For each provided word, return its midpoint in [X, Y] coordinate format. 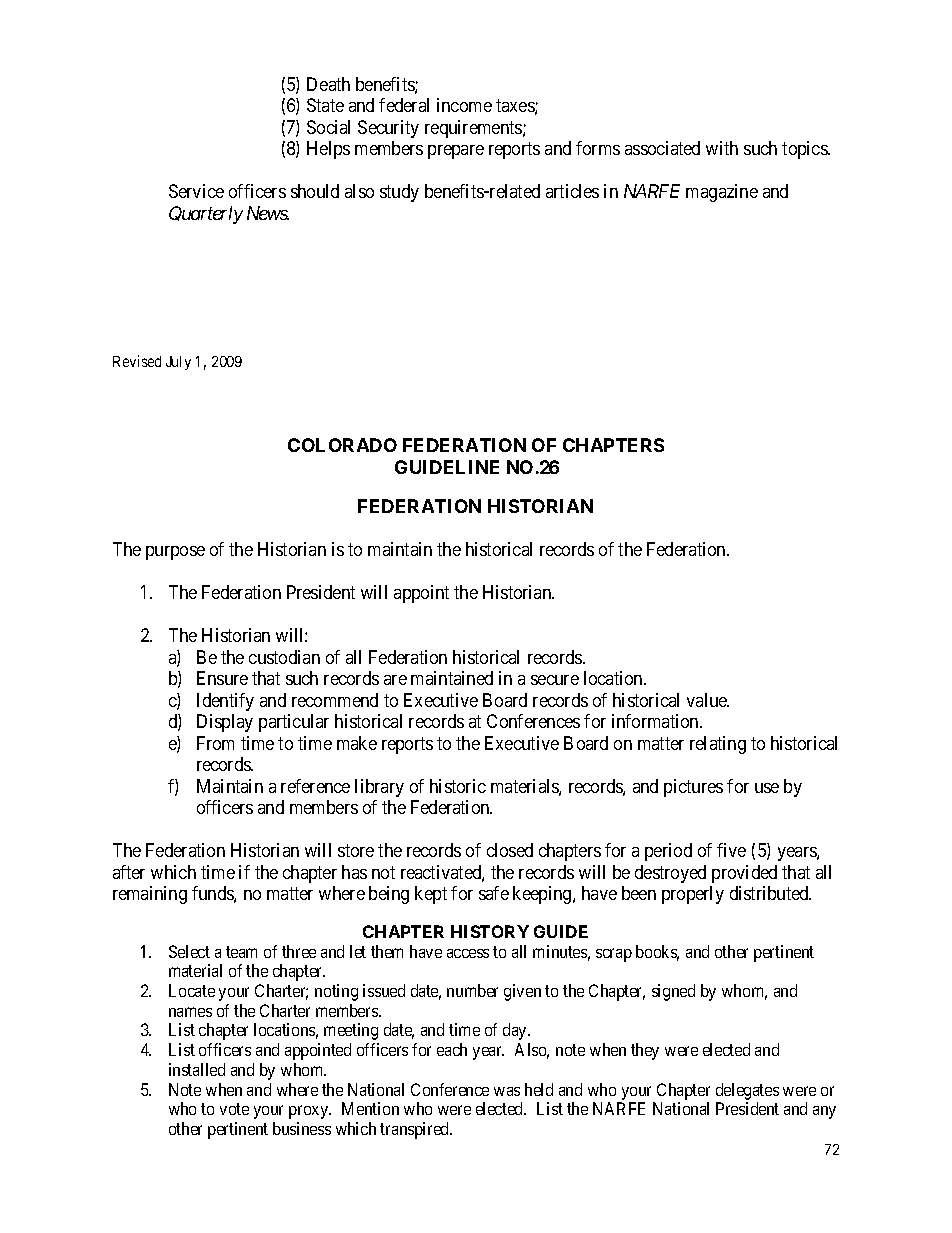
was [507, 1091]
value [708, 700]
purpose [175, 553]
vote [234, 1109]
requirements [474, 129]
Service [196, 191]
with [722, 148]
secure [555, 680]
